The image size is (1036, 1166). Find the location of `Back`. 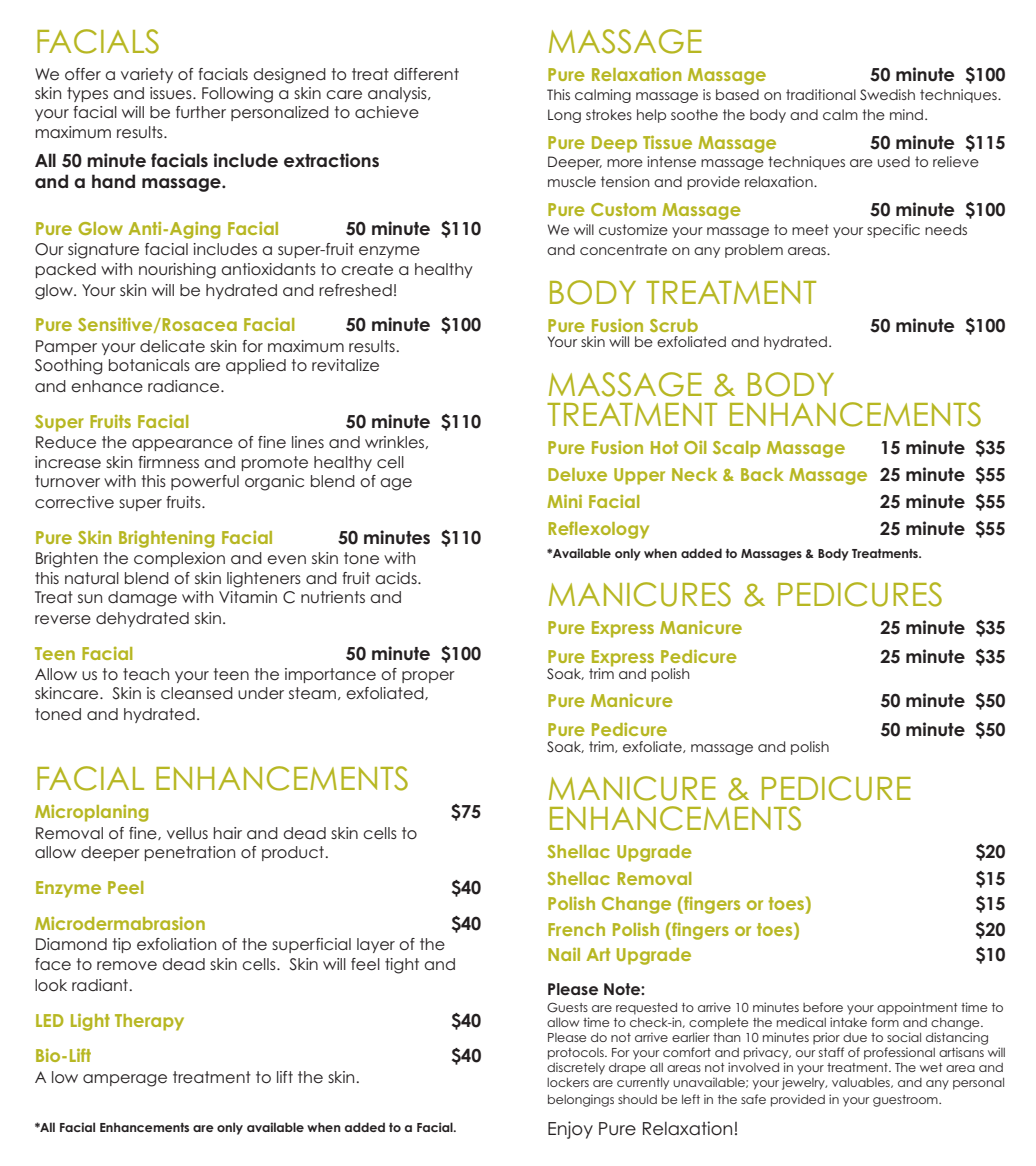

Back is located at coordinates (762, 474).
